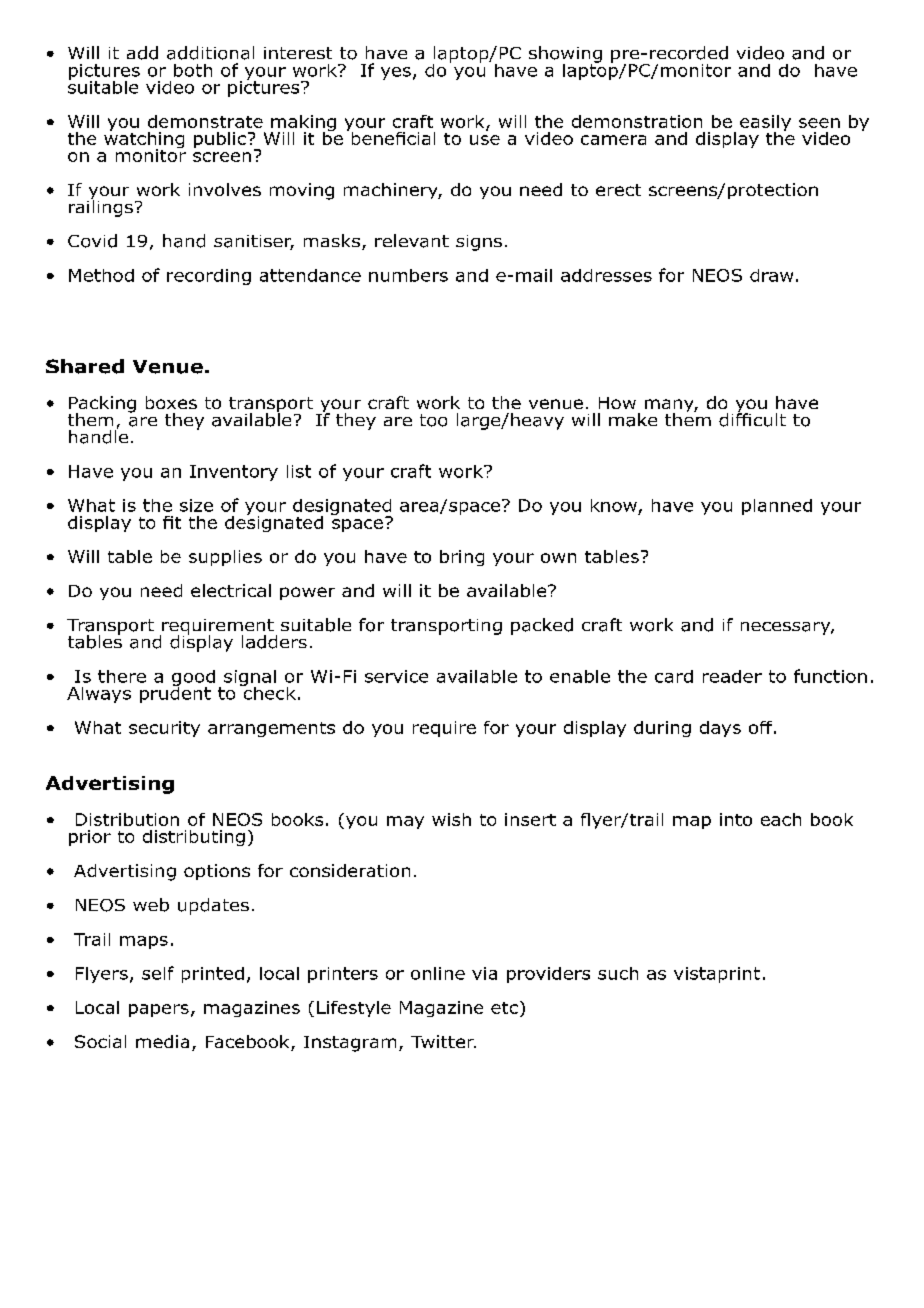  Describe the element at coordinates (433, 420) in the page. I see `too` at that location.
